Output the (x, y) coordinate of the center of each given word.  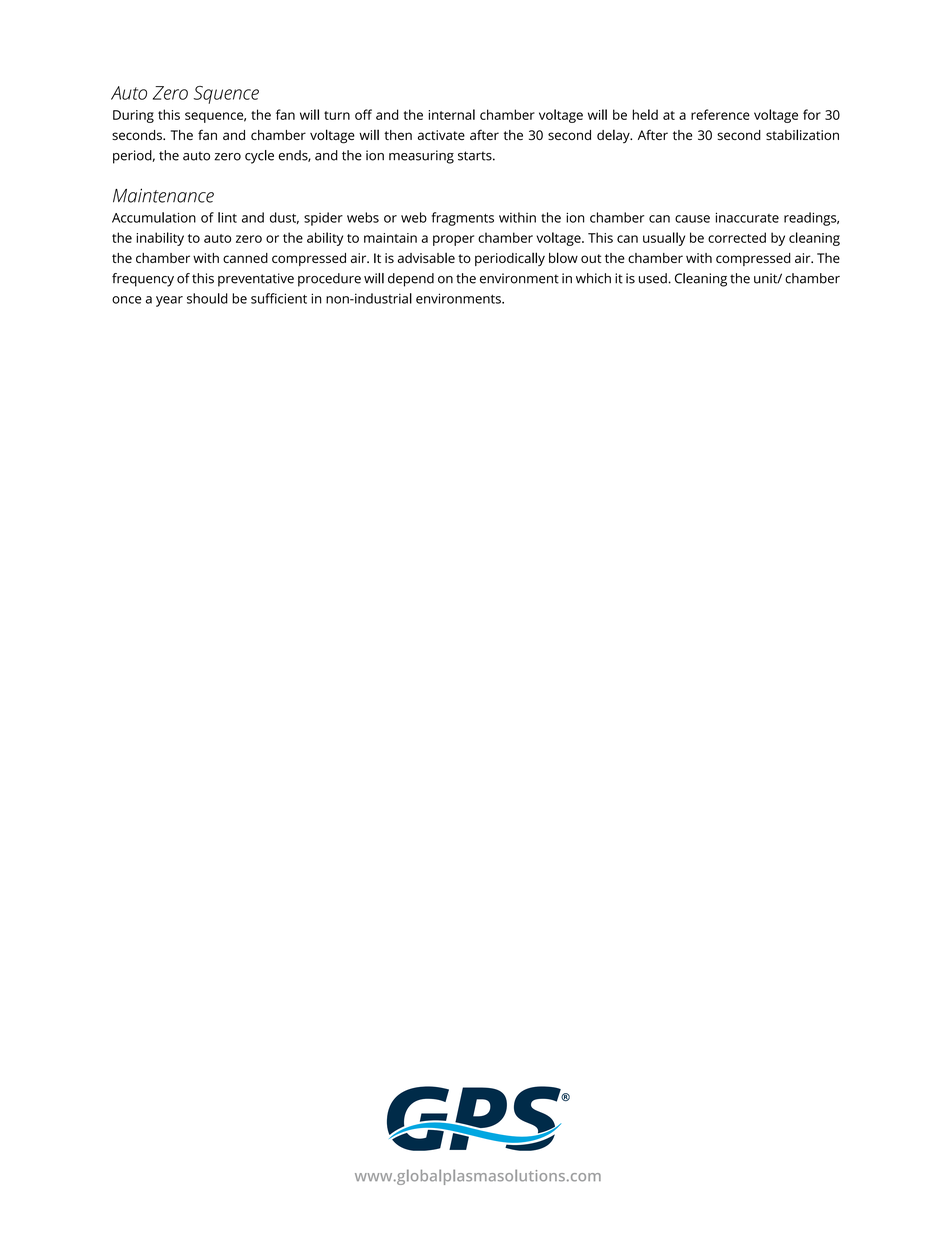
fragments (463, 219)
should (207, 298)
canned (245, 258)
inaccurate (747, 218)
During (133, 116)
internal (452, 114)
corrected (737, 237)
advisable (426, 257)
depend (411, 280)
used (654, 278)
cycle (259, 157)
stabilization (802, 134)
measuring (421, 157)
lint (227, 217)
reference (720, 114)
